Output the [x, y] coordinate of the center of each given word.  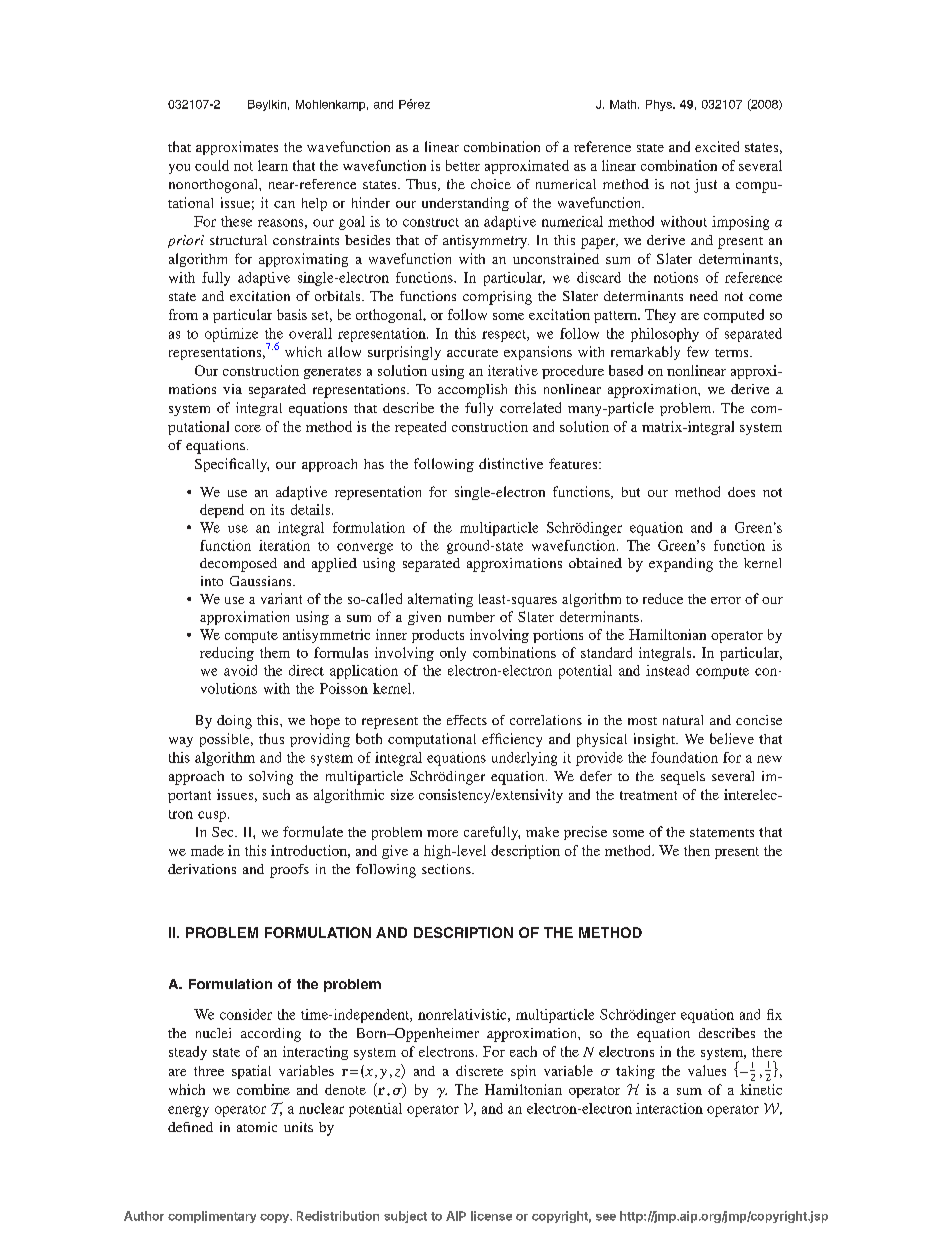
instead [667, 670]
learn [273, 165]
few [698, 351]
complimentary [212, 1217]
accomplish [472, 391]
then [697, 850]
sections [447, 869]
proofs [289, 871]
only [453, 654]
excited [717, 146]
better [463, 165]
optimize [231, 335]
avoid [240, 670]
